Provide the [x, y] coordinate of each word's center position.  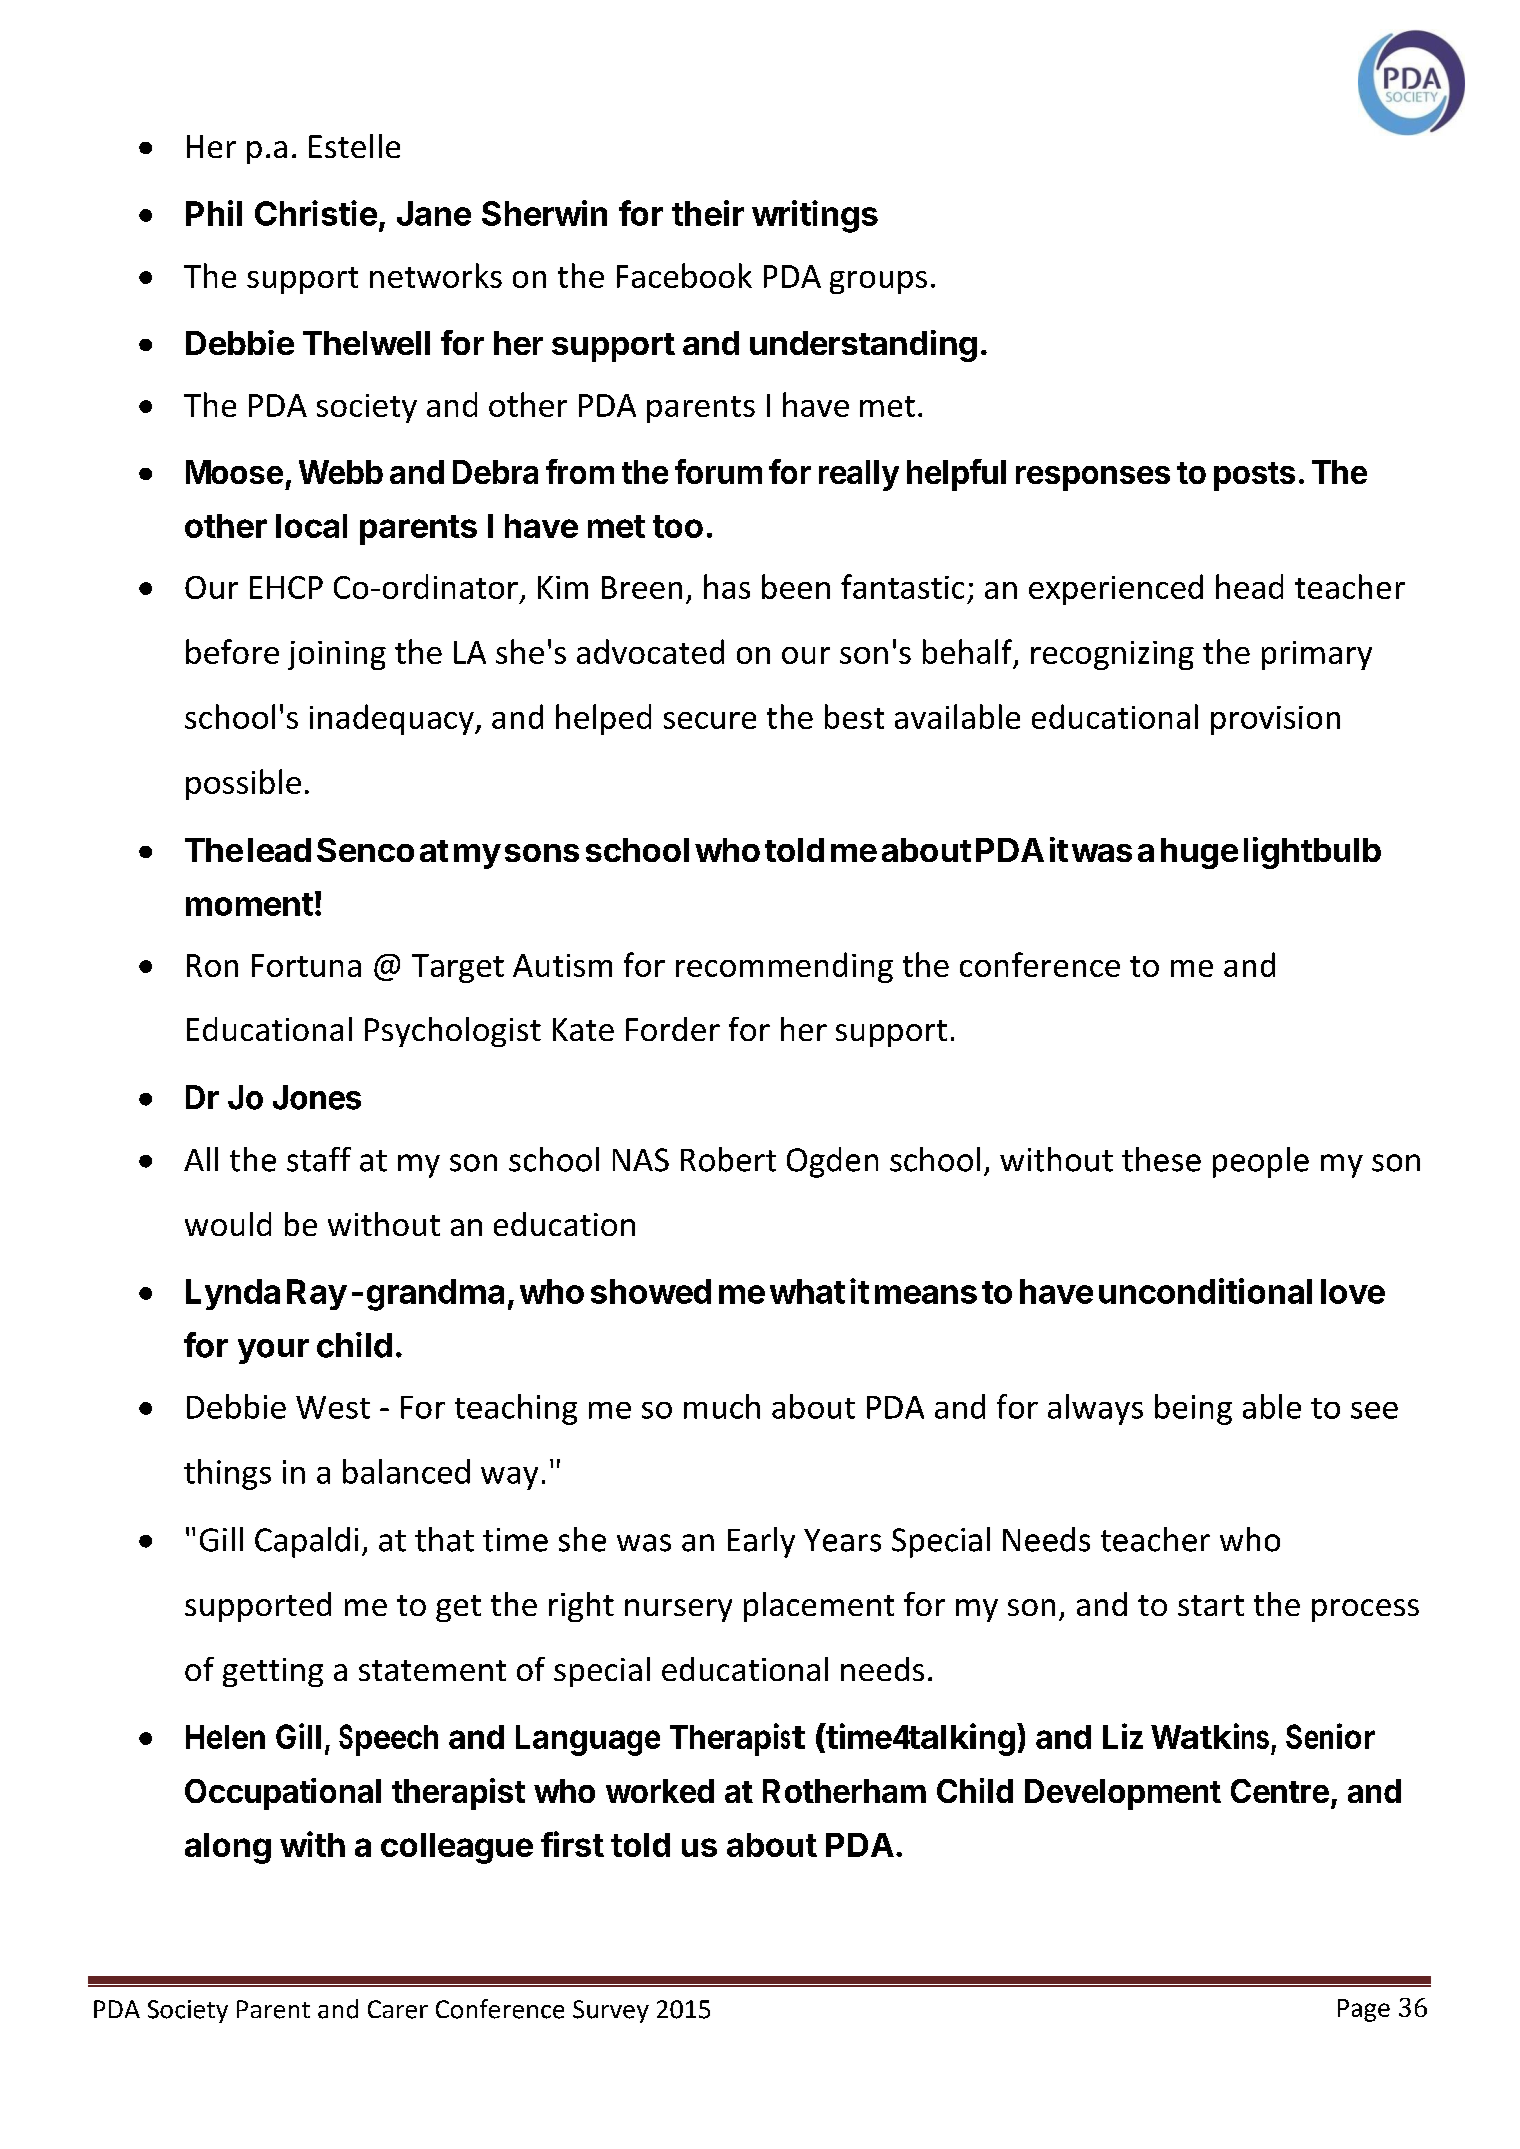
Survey [611, 2011]
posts [1254, 476]
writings [815, 216]
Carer [398, 2009]
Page [1364, 2010]
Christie [316, 213]
